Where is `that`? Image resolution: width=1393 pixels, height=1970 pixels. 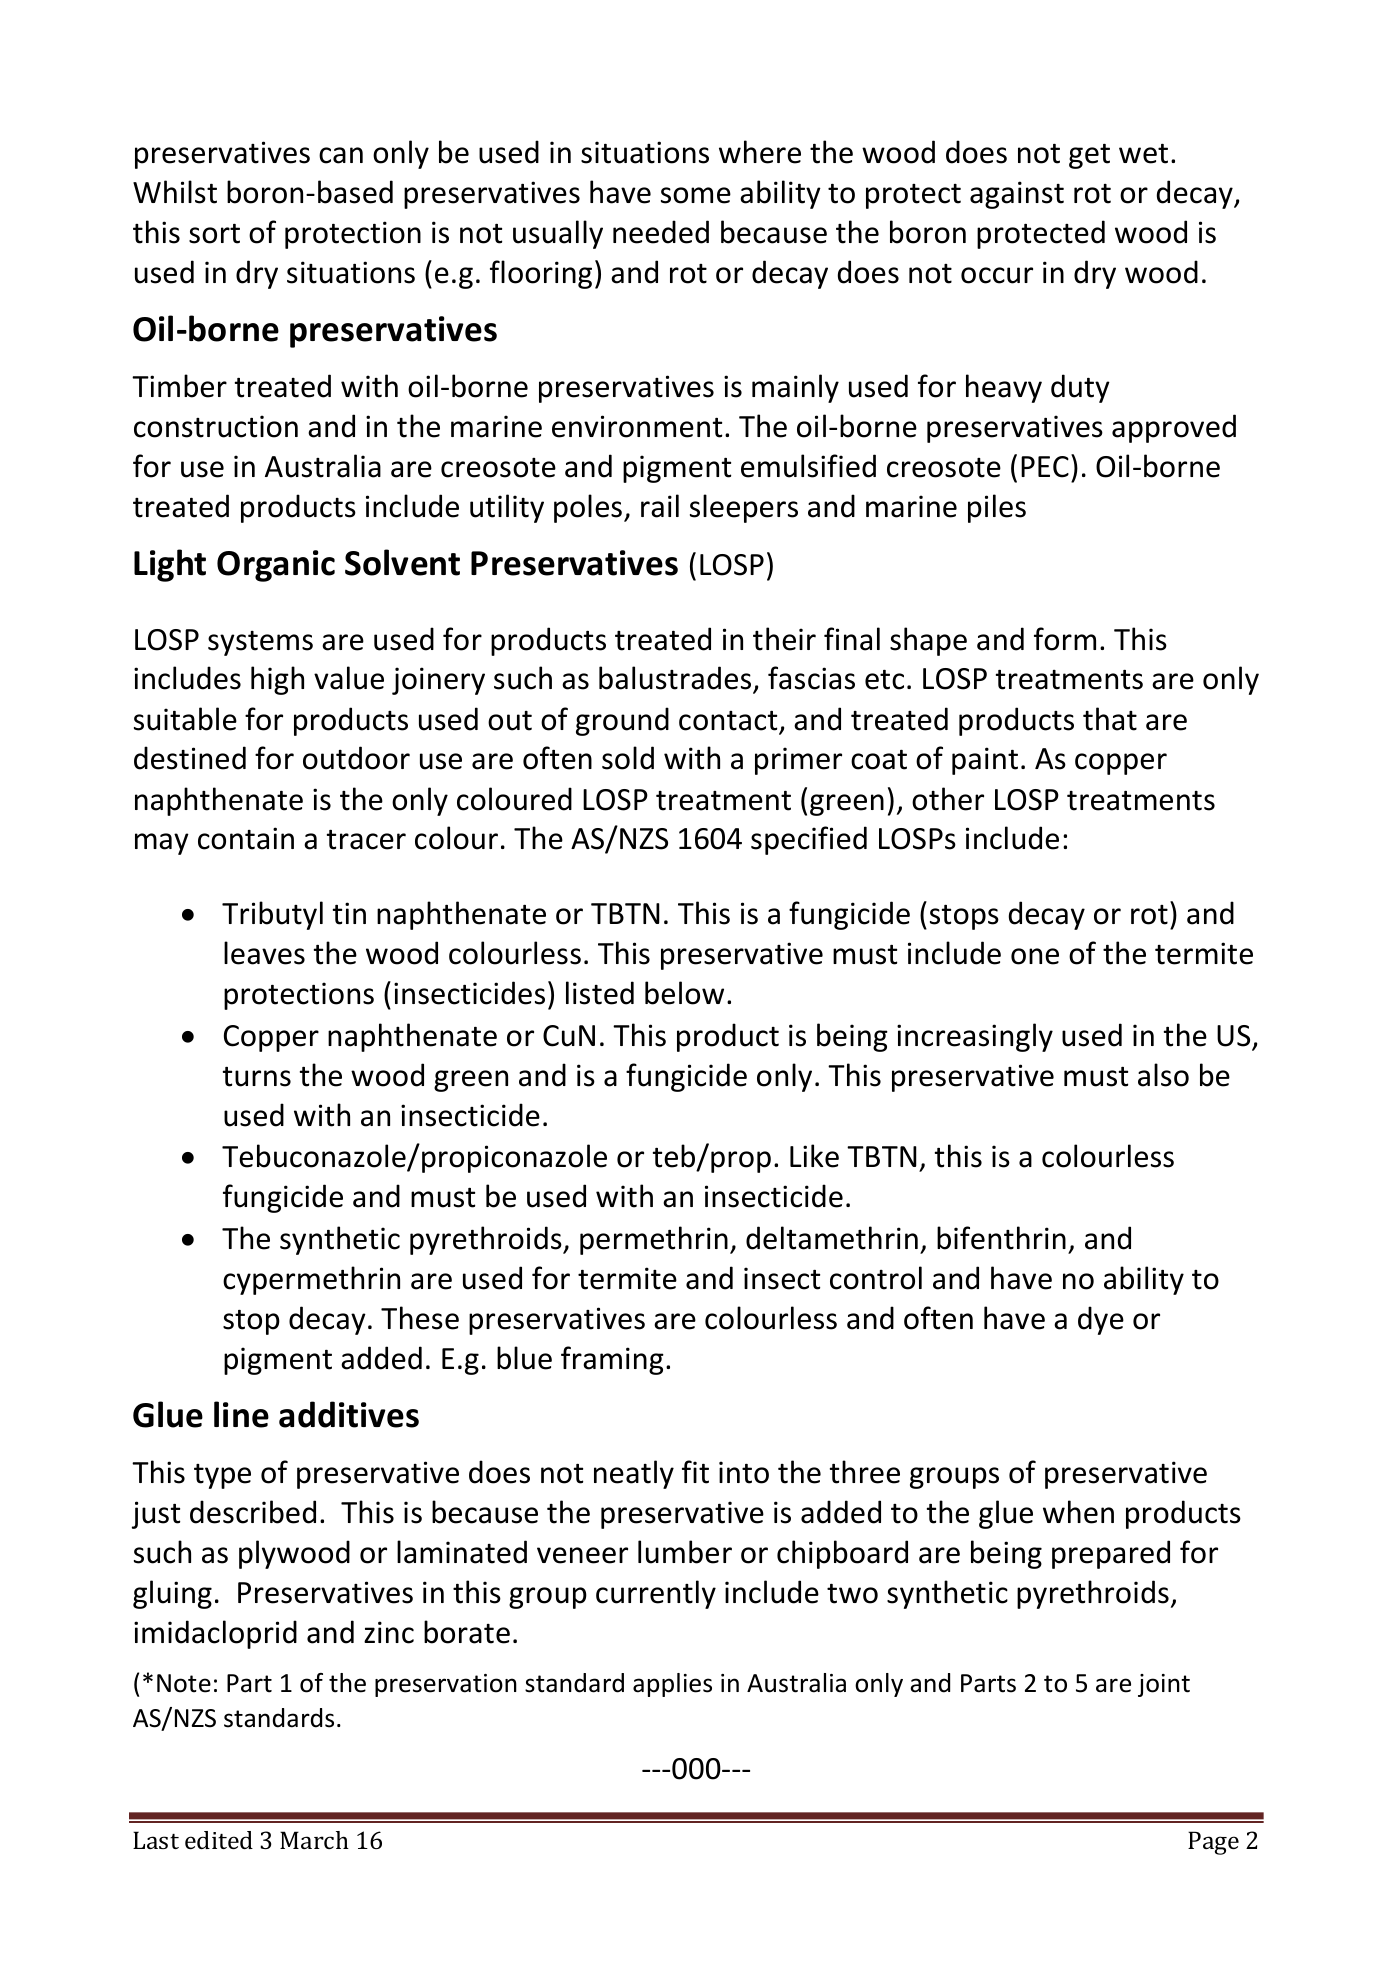 that is located at coordinates (1110, 719).
